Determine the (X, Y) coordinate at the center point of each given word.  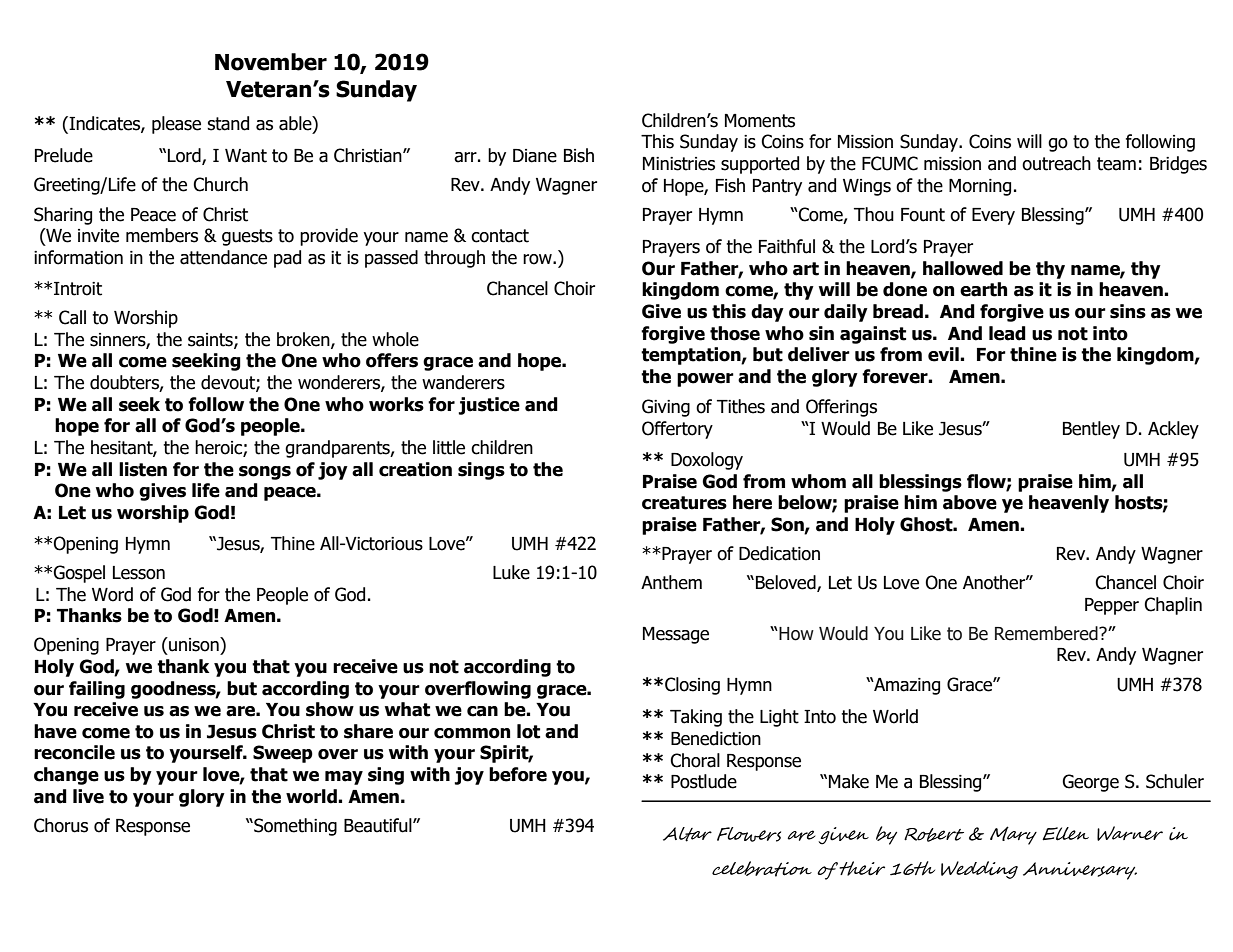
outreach (1056, 163)
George (1090, 783)
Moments (760, 121)
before (518, 774)
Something (294, 827)
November (271, 62)
